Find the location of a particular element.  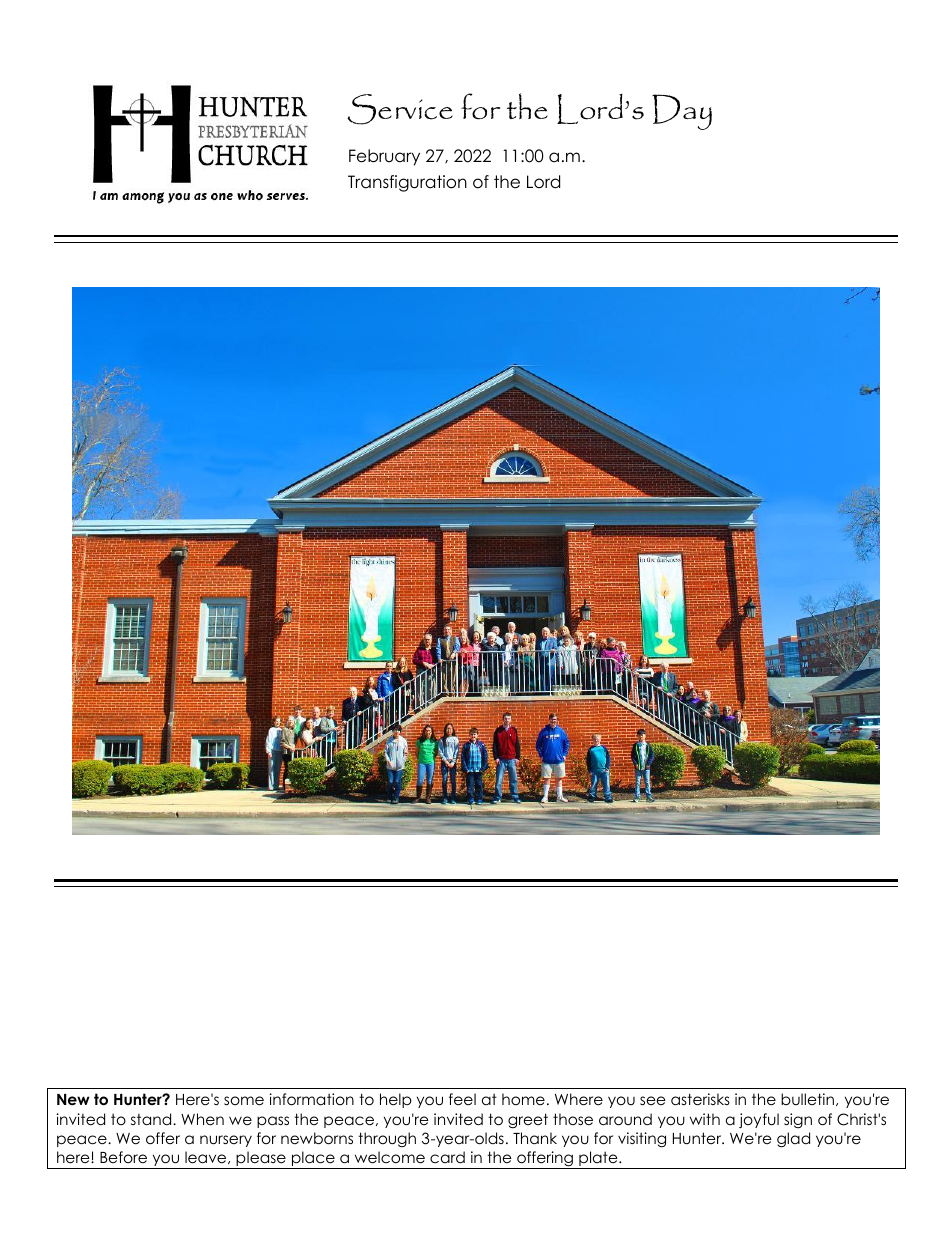

Day is located at coordinates (682, 112).
